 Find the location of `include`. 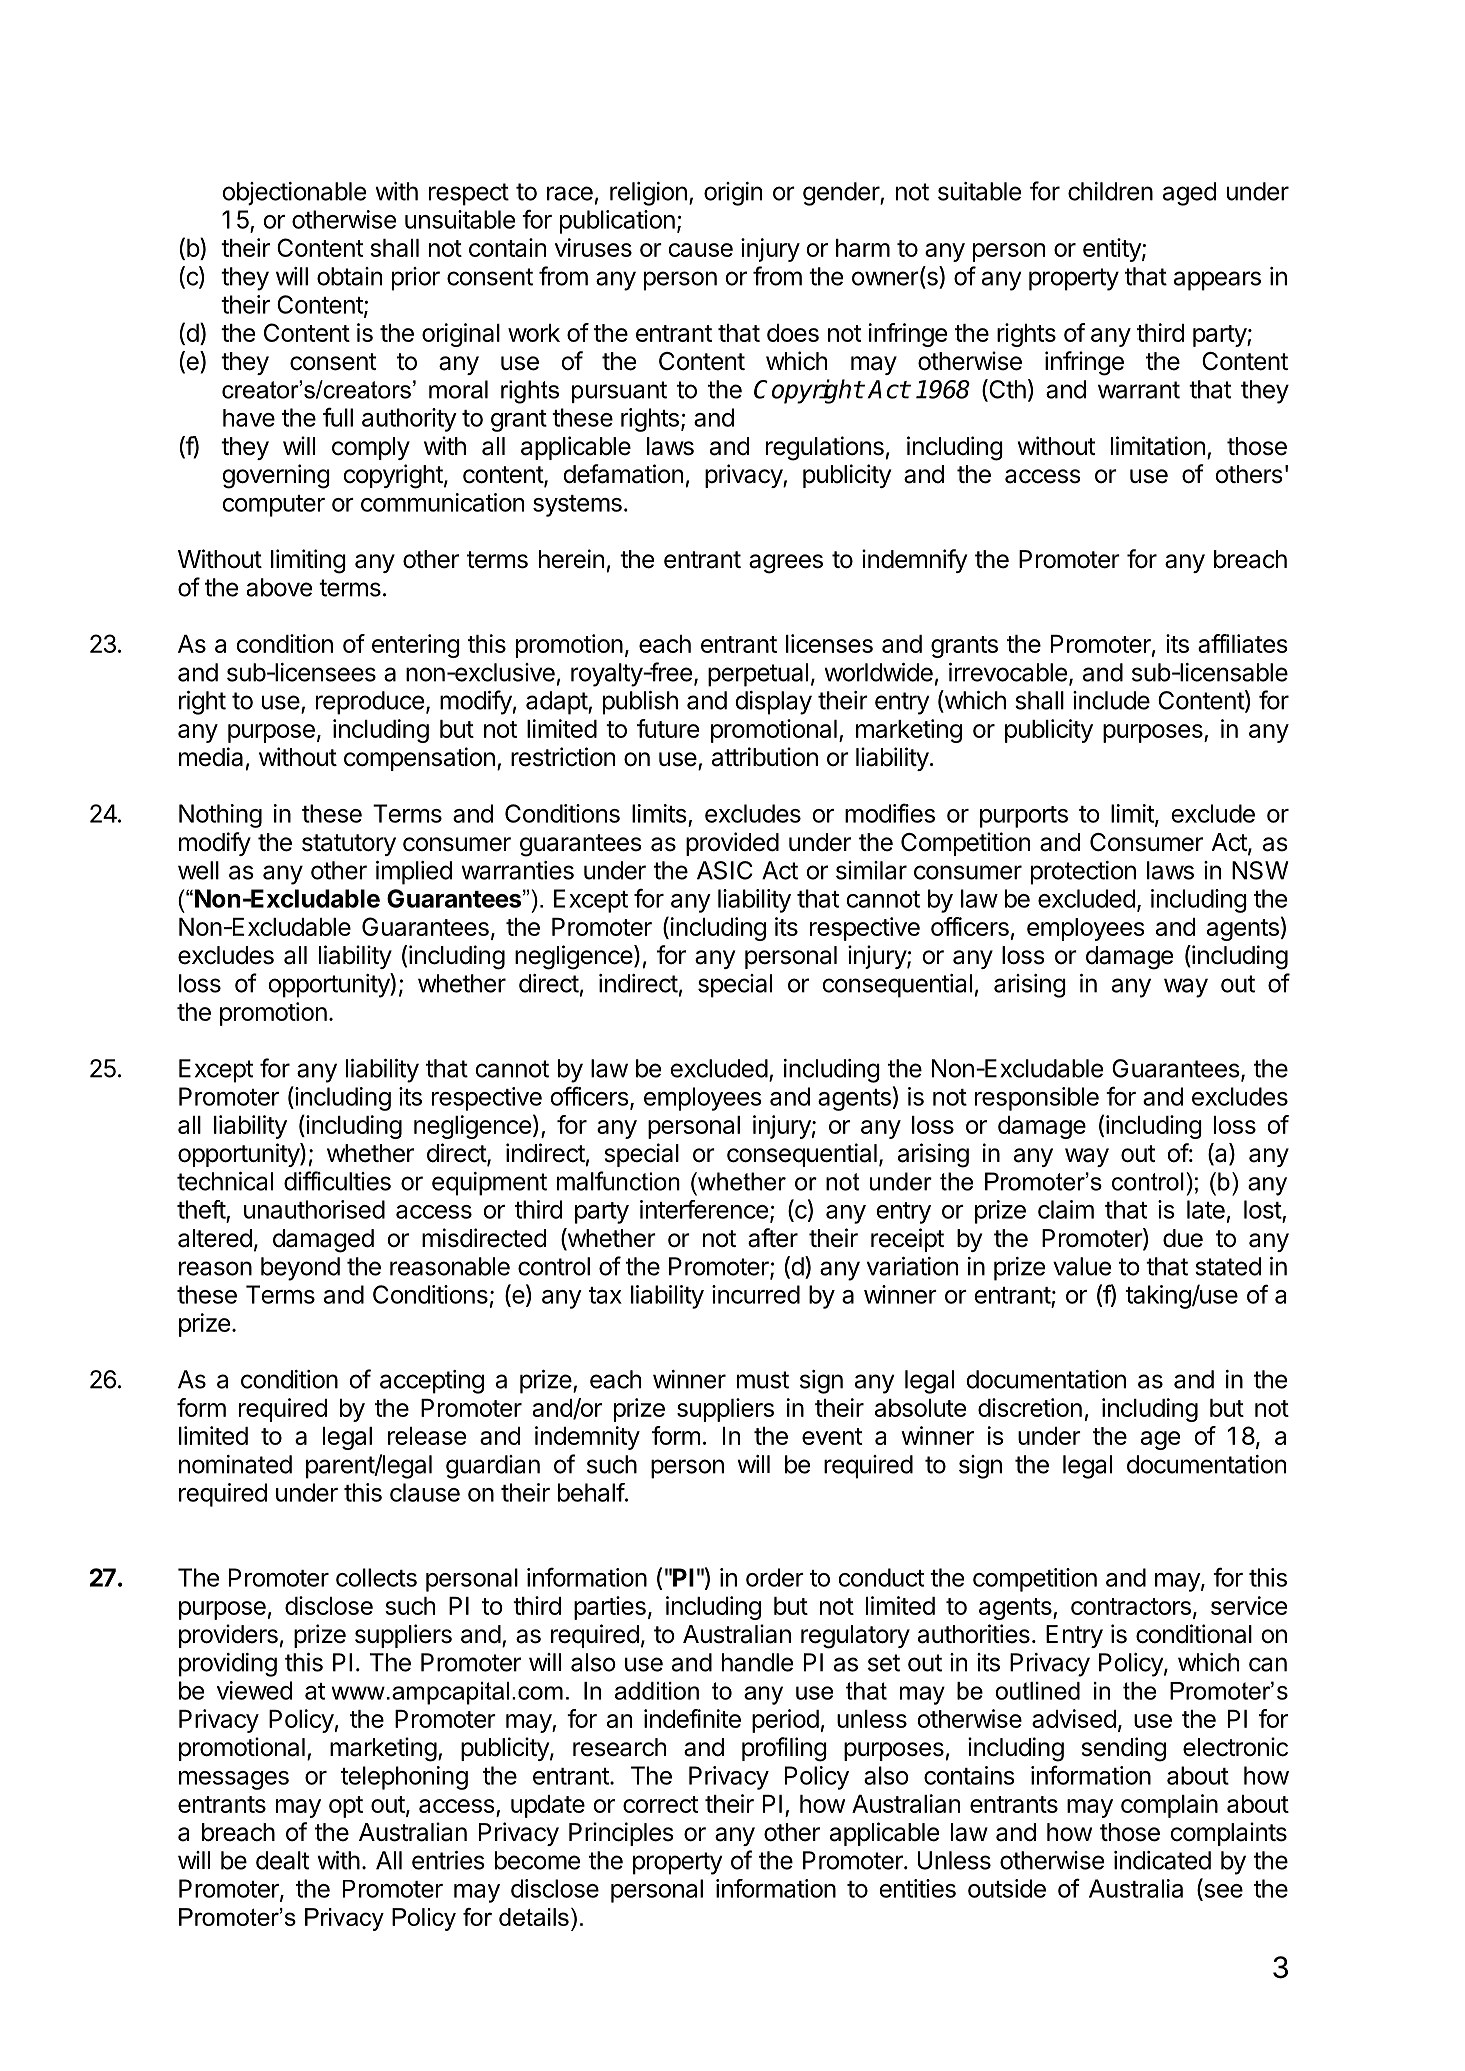

include is located at coordinates (1111, 700).
